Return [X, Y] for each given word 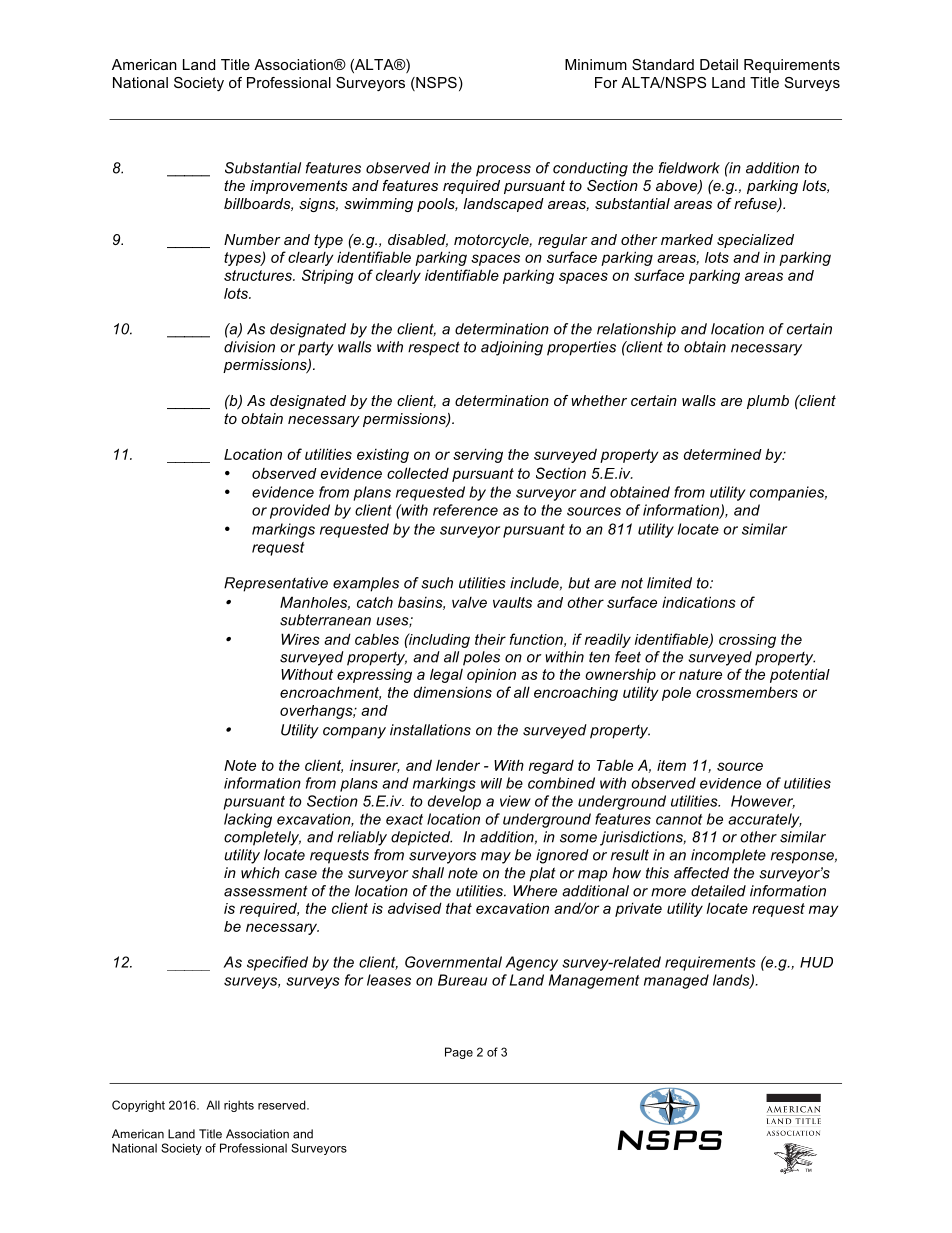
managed [676, 981]
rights [239, 1106]
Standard [663, 64]
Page [459, 1053]
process [503, 171]
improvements [299, 187]
